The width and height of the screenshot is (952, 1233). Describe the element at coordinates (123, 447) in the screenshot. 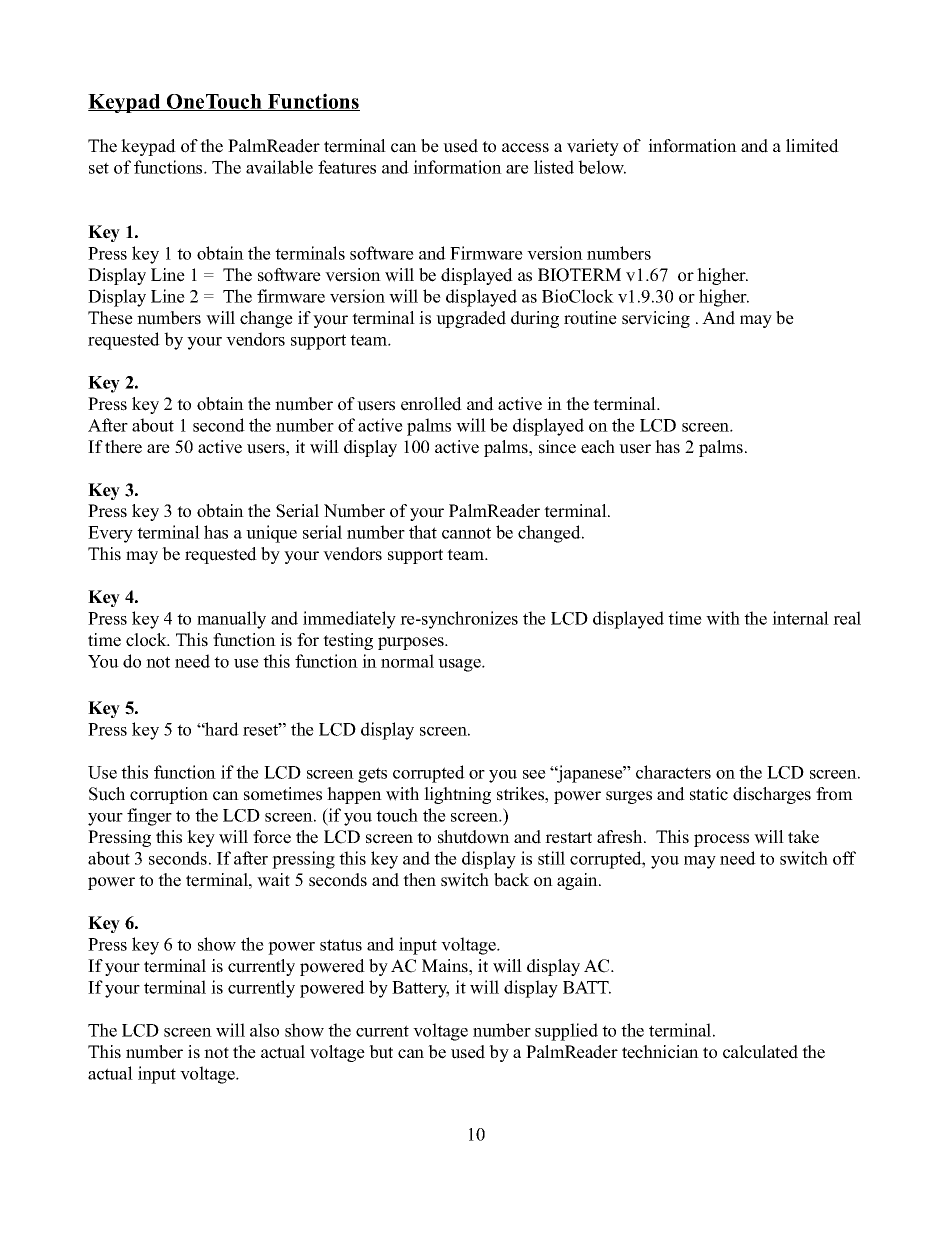

I see `there` at that location.
